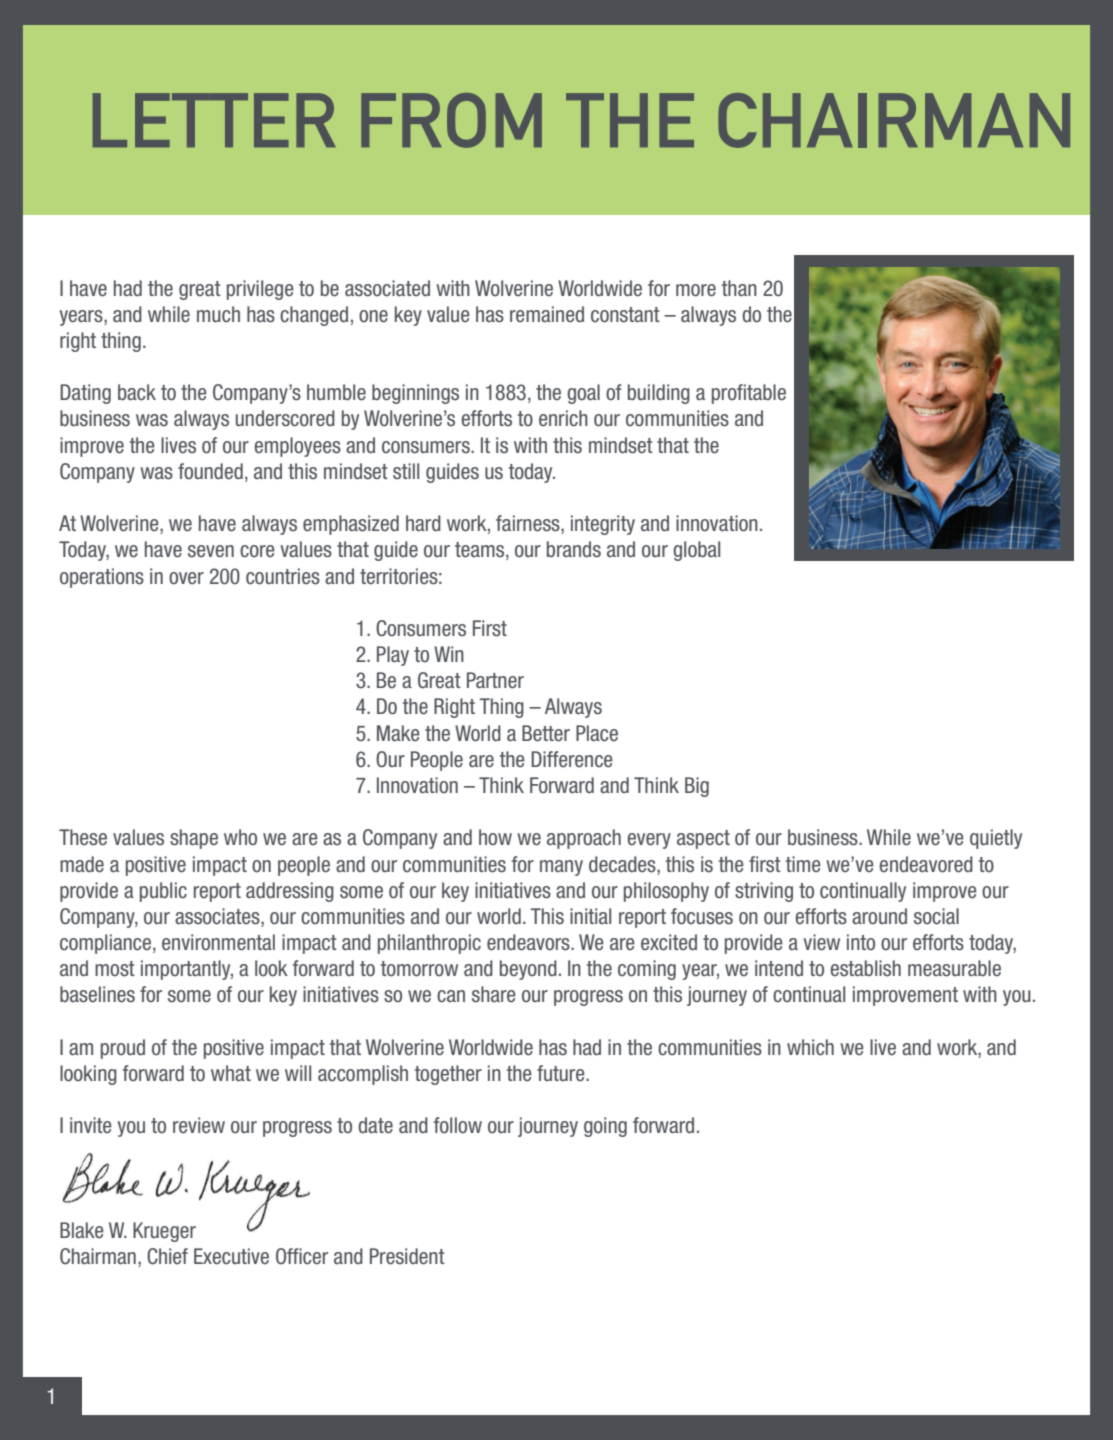 The image size is (1113, 1440). Describe the element at coordinates (561, 868) in the page. I see `many` at that location.
